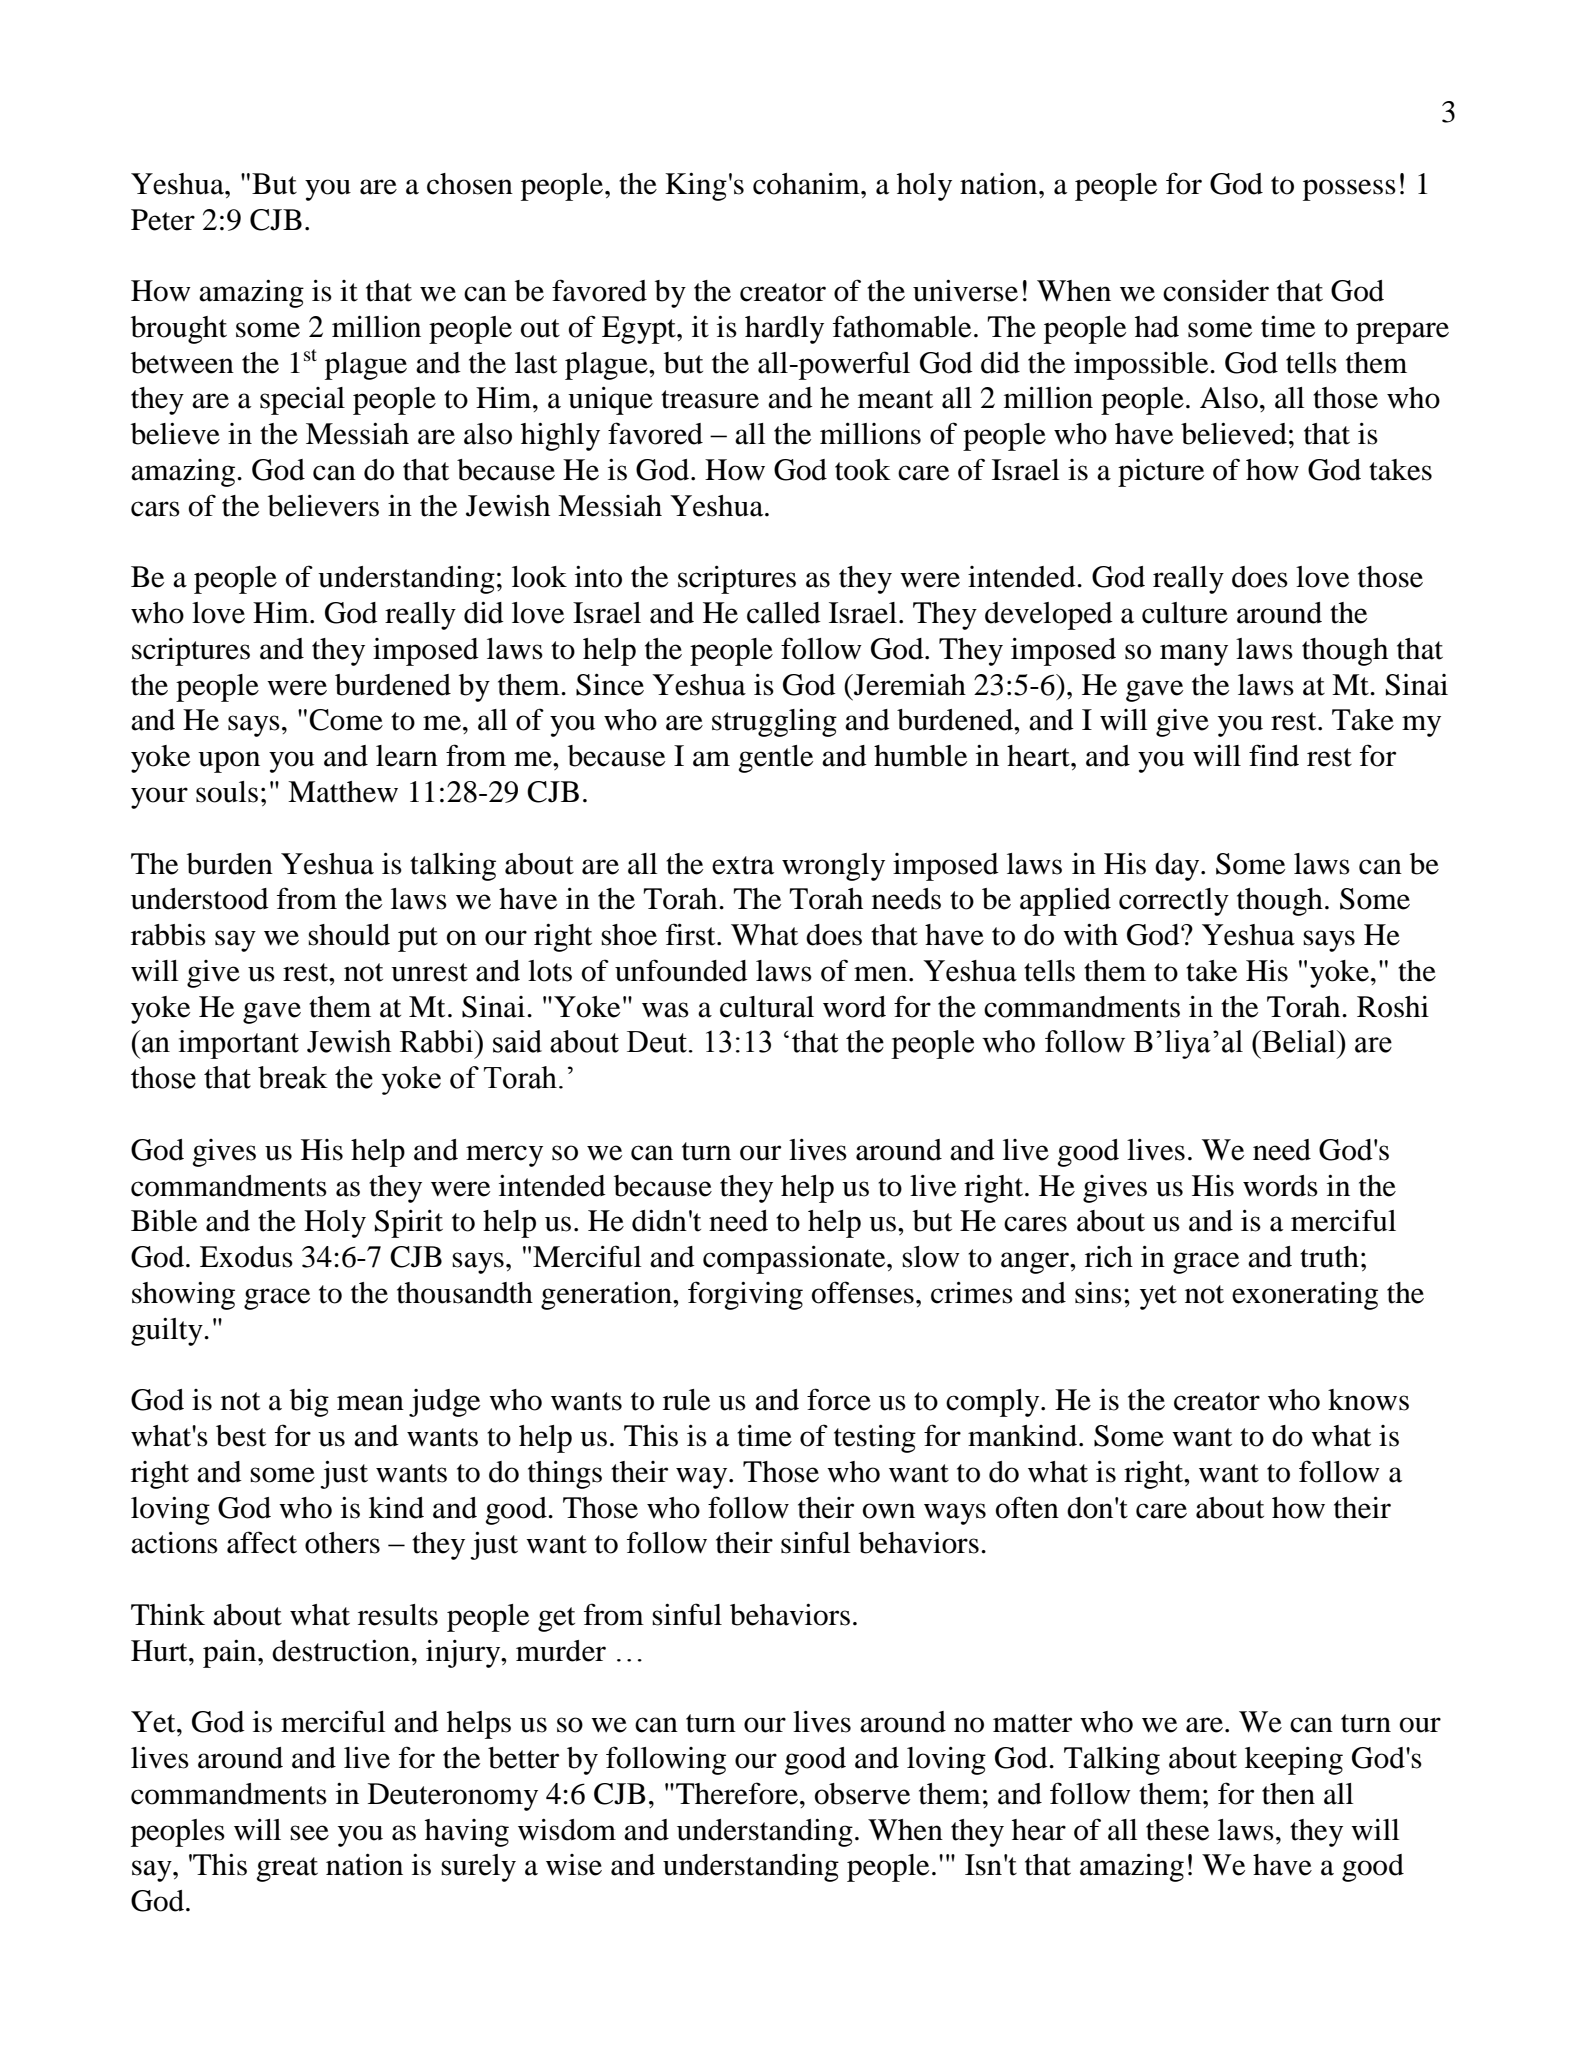  I want to click on cultural, so click(767, 1007).
